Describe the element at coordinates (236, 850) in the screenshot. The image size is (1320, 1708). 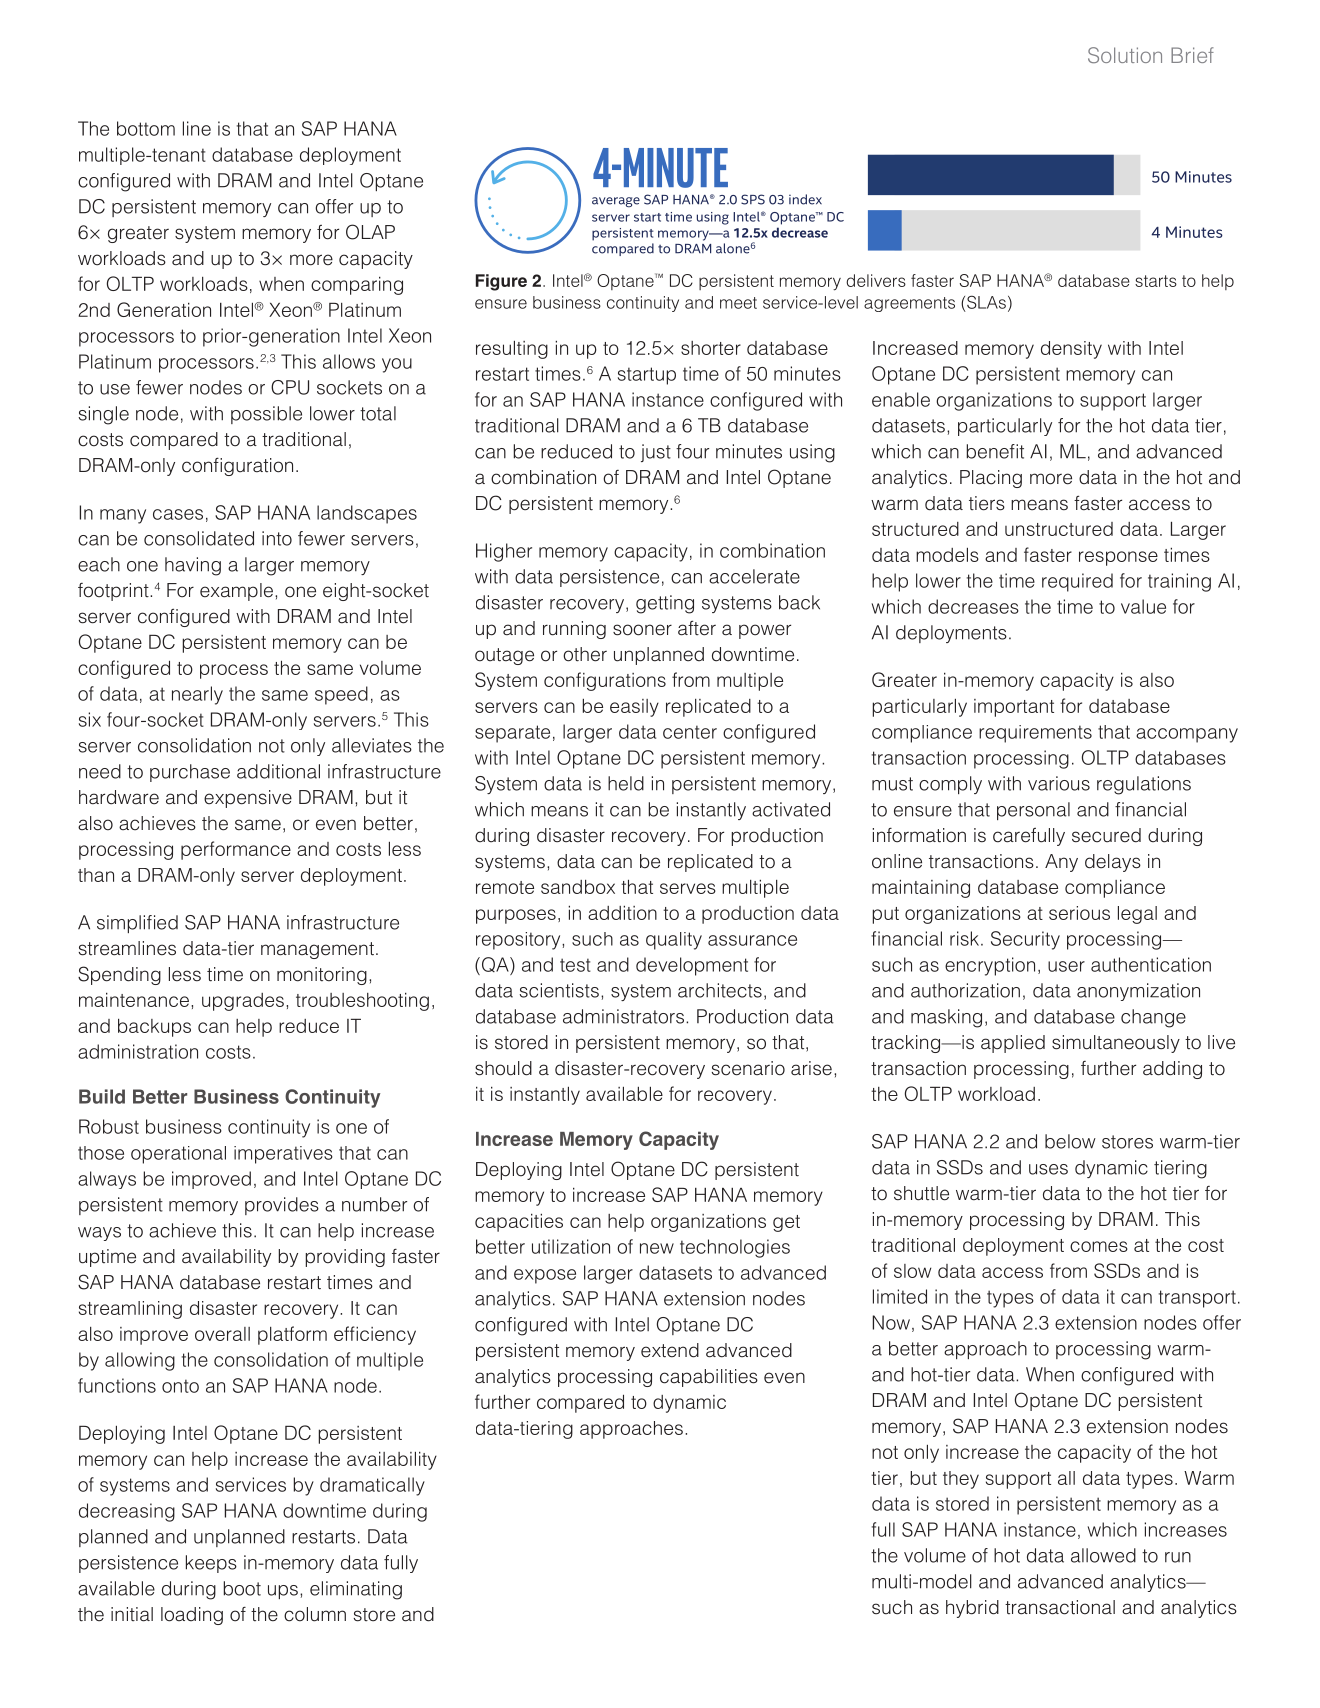
I see `performance` at that location.
